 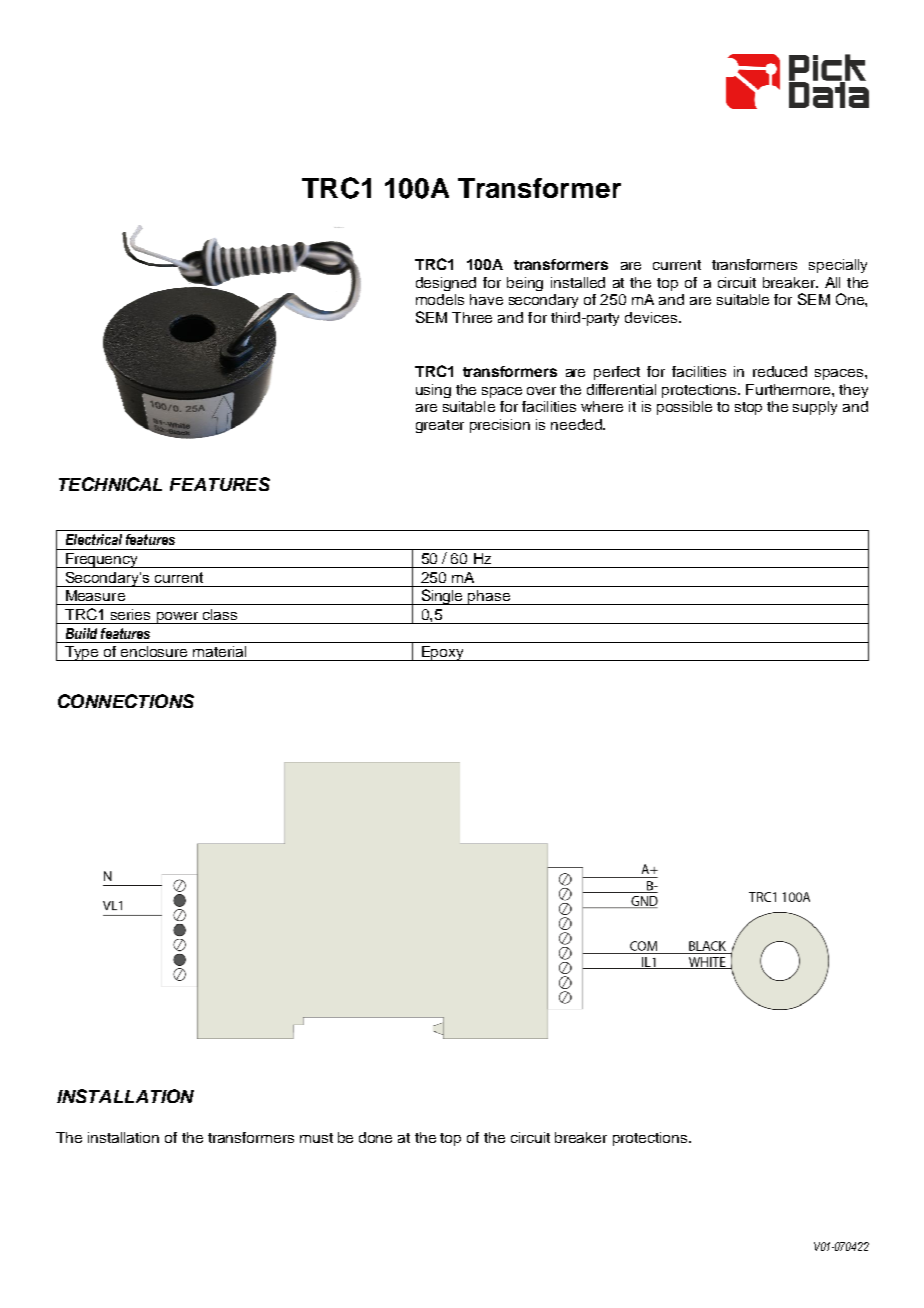 I want to click on Frequency, so click(x=102, y=560).
